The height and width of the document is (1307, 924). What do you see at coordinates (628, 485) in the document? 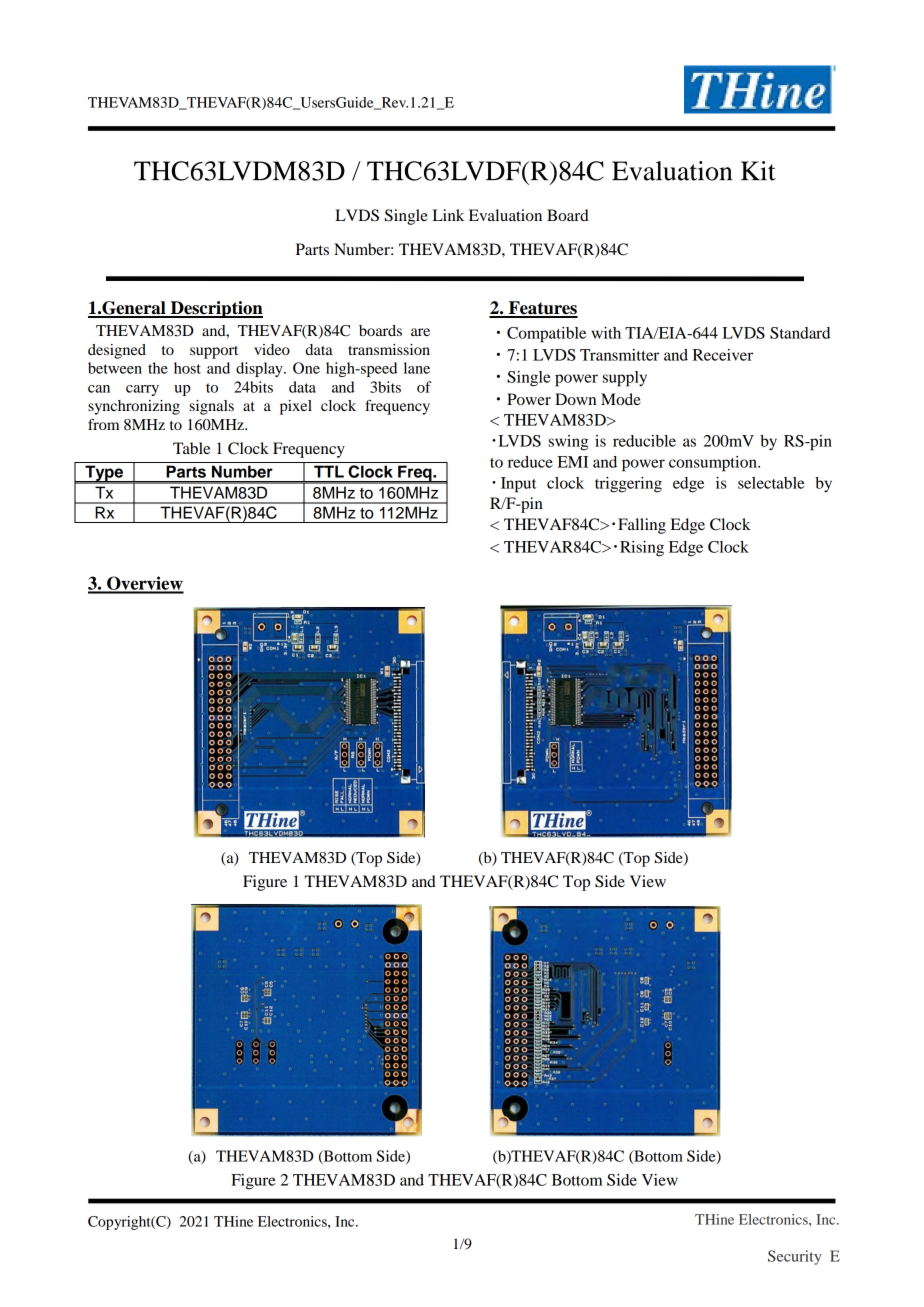
I see `triggering` at bounding box center [628, 485].
